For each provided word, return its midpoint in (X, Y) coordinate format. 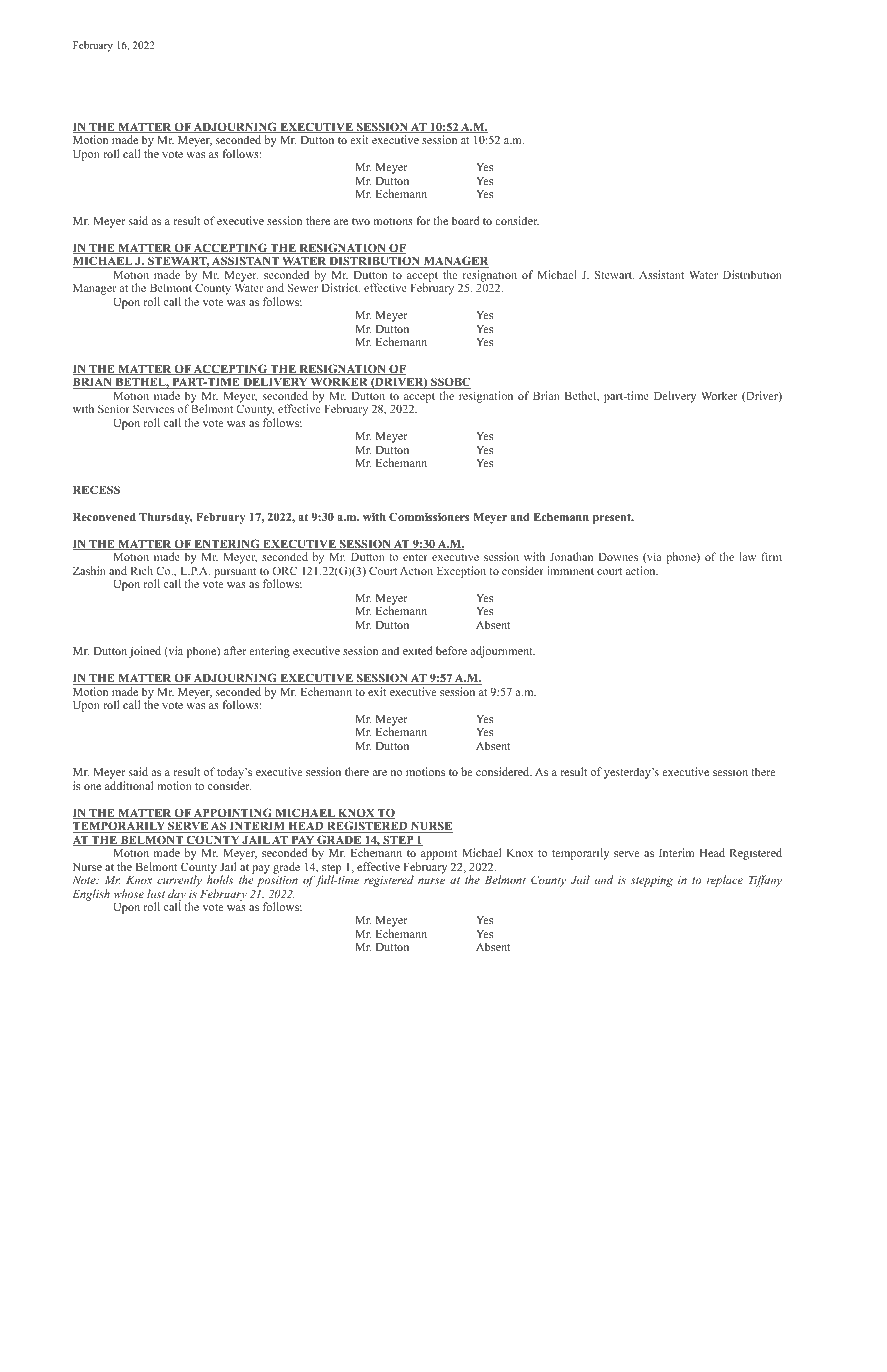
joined (145, 652)
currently (179, 882)
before (451, 650)
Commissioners (429, 516)
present (613, 518)
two (361, 221)
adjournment (502, 652)
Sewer (303, 287)
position (277, 883)
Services (153, 408)
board (466, 220)
